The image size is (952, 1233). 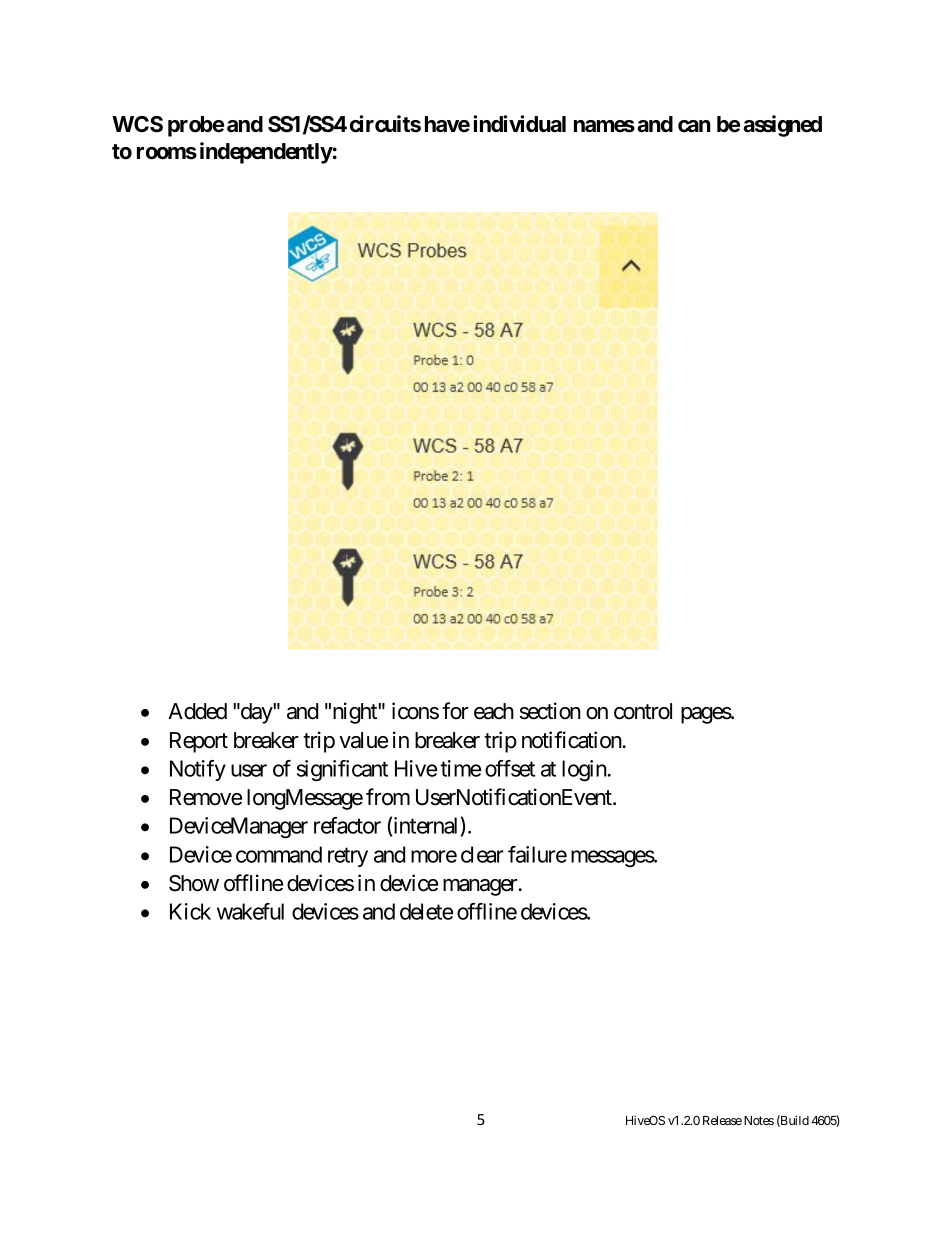 What do you see at coordinates (782, 126) in the document?
I see `assigned` at bounding box center [782, 126].
